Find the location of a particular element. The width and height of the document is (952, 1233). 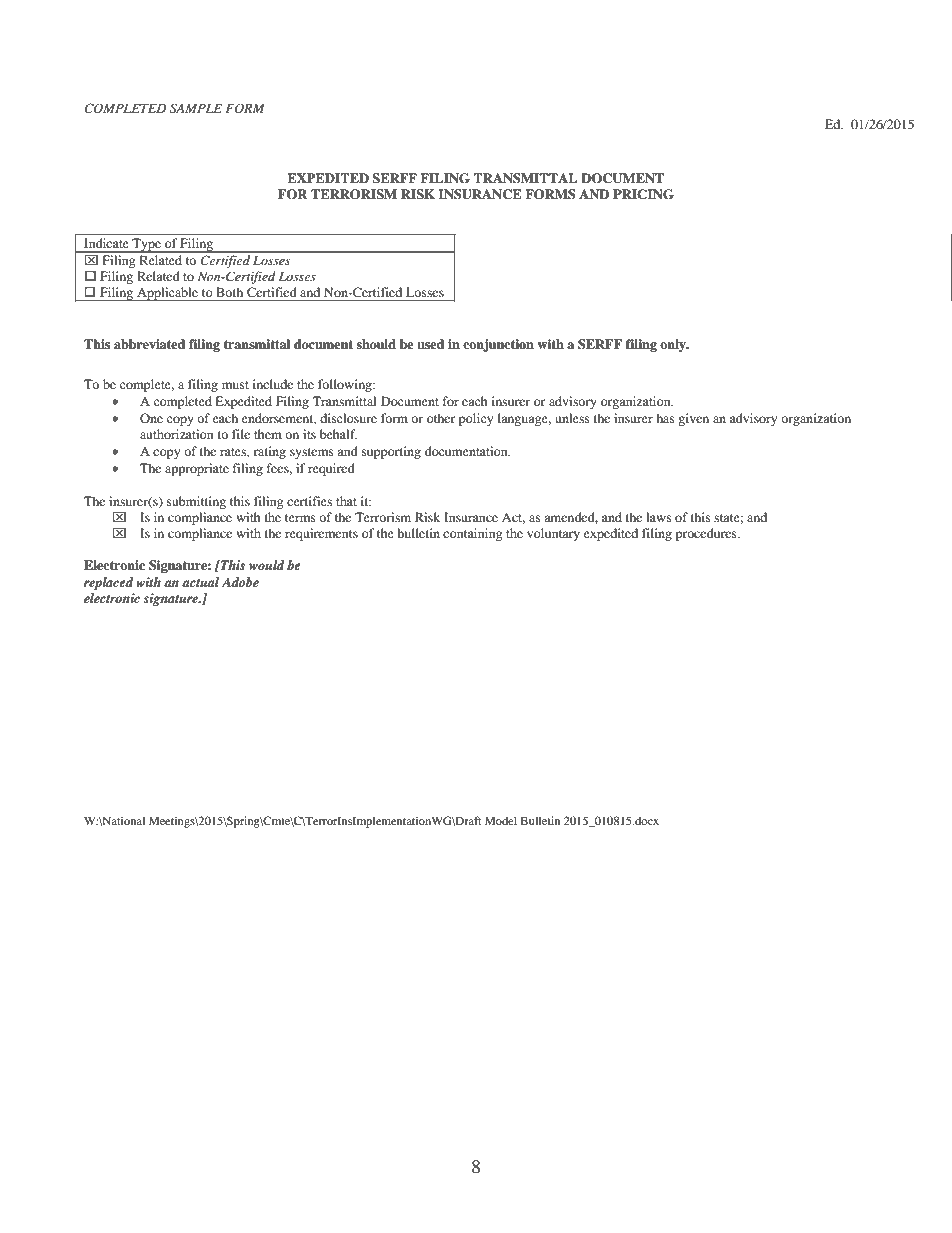

only is located at coordinates (674, 345).
